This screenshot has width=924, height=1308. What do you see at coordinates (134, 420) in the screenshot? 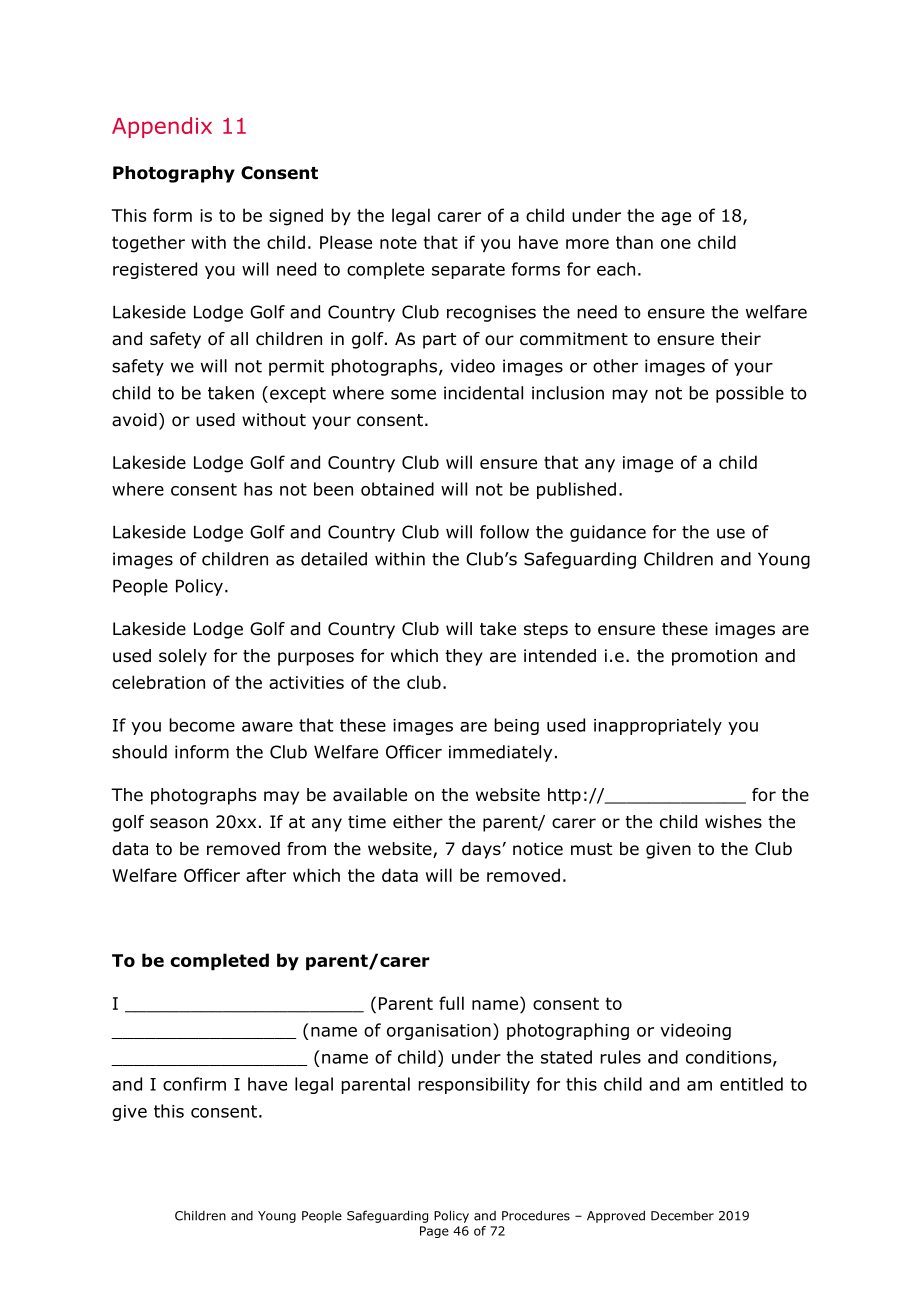
I see `avoid` at bounding box center [134, 420].
